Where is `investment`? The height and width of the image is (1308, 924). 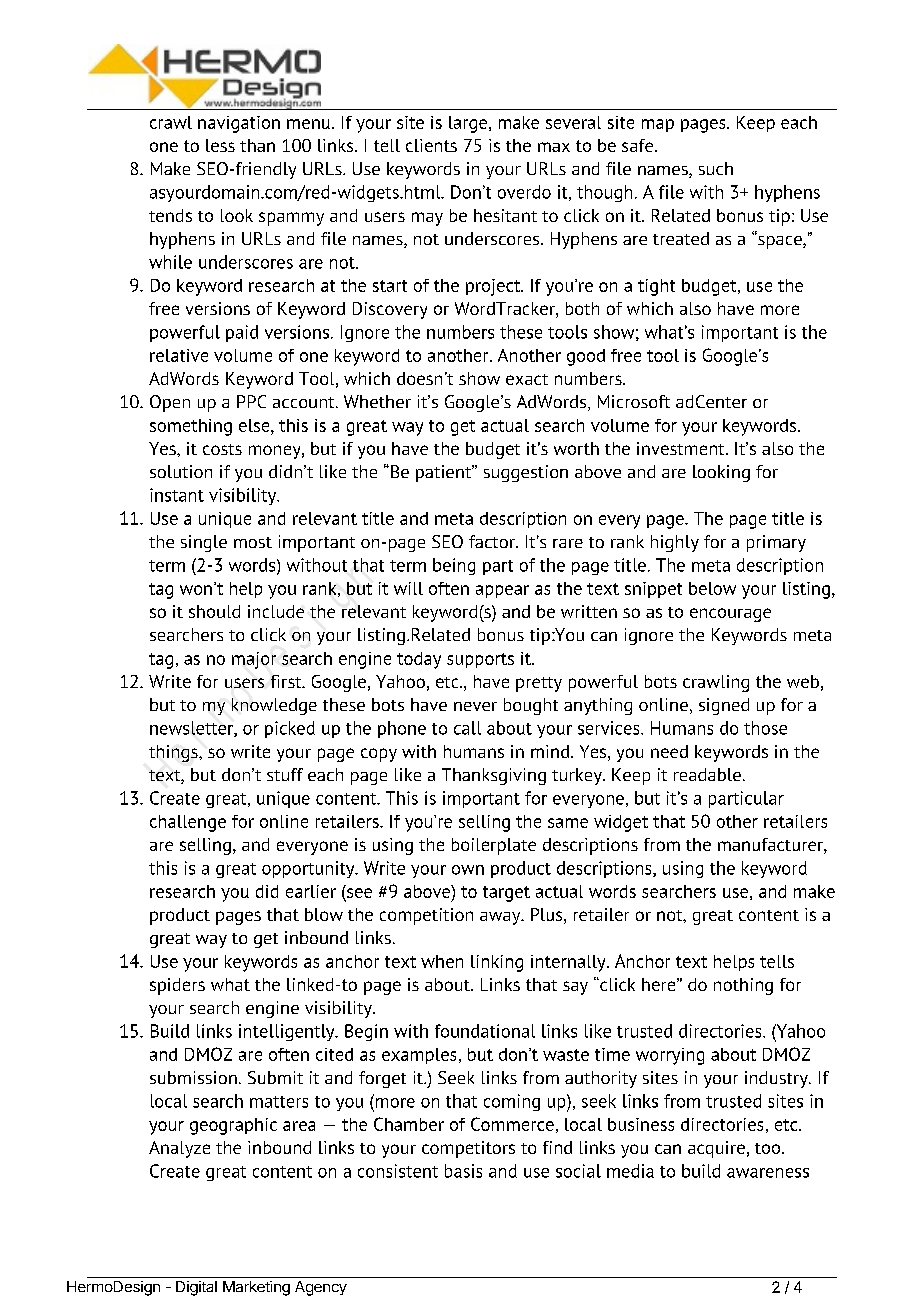
investment is located at coordinates (682, 448).
